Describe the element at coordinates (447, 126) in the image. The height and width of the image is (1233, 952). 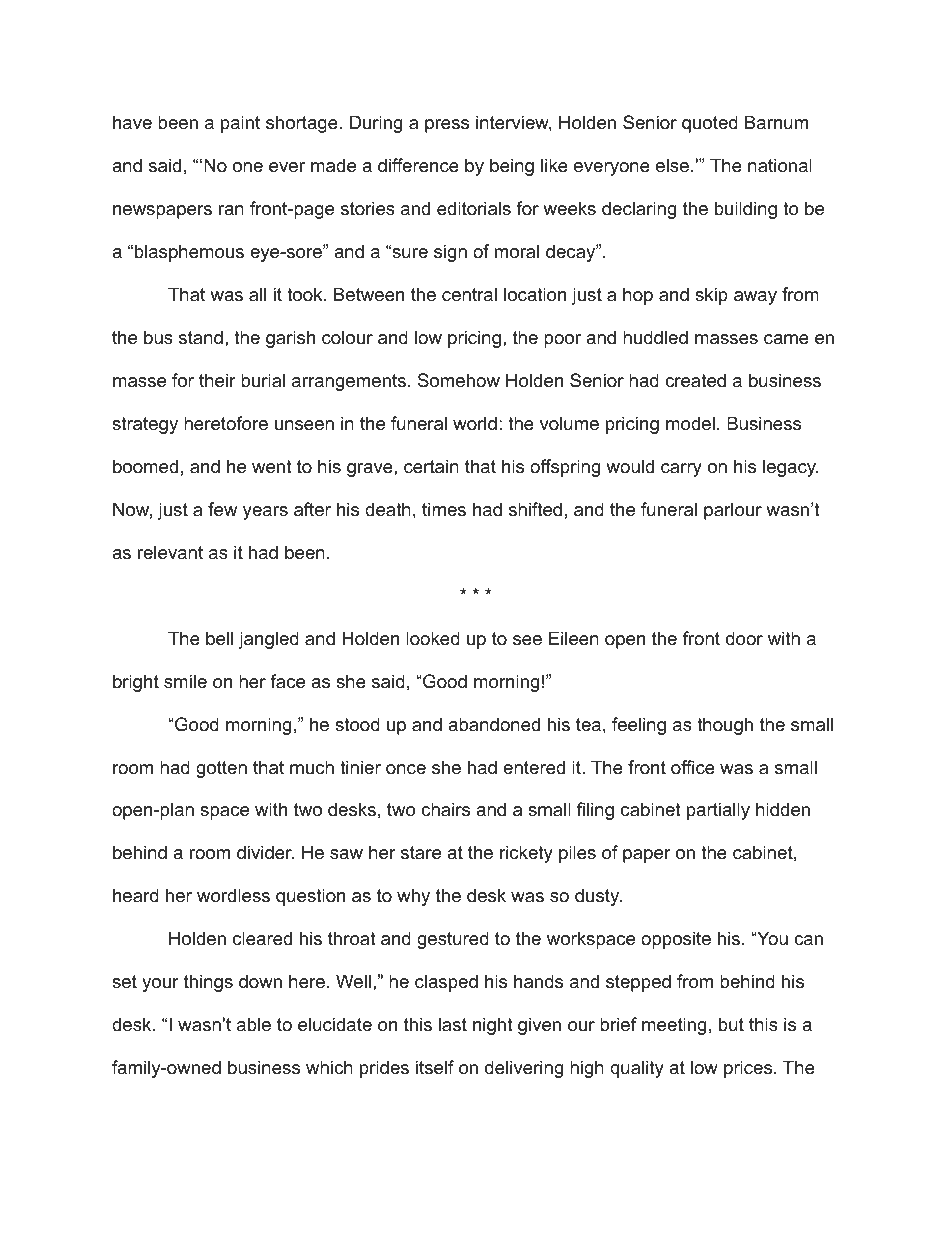
I see `press` at that location.
